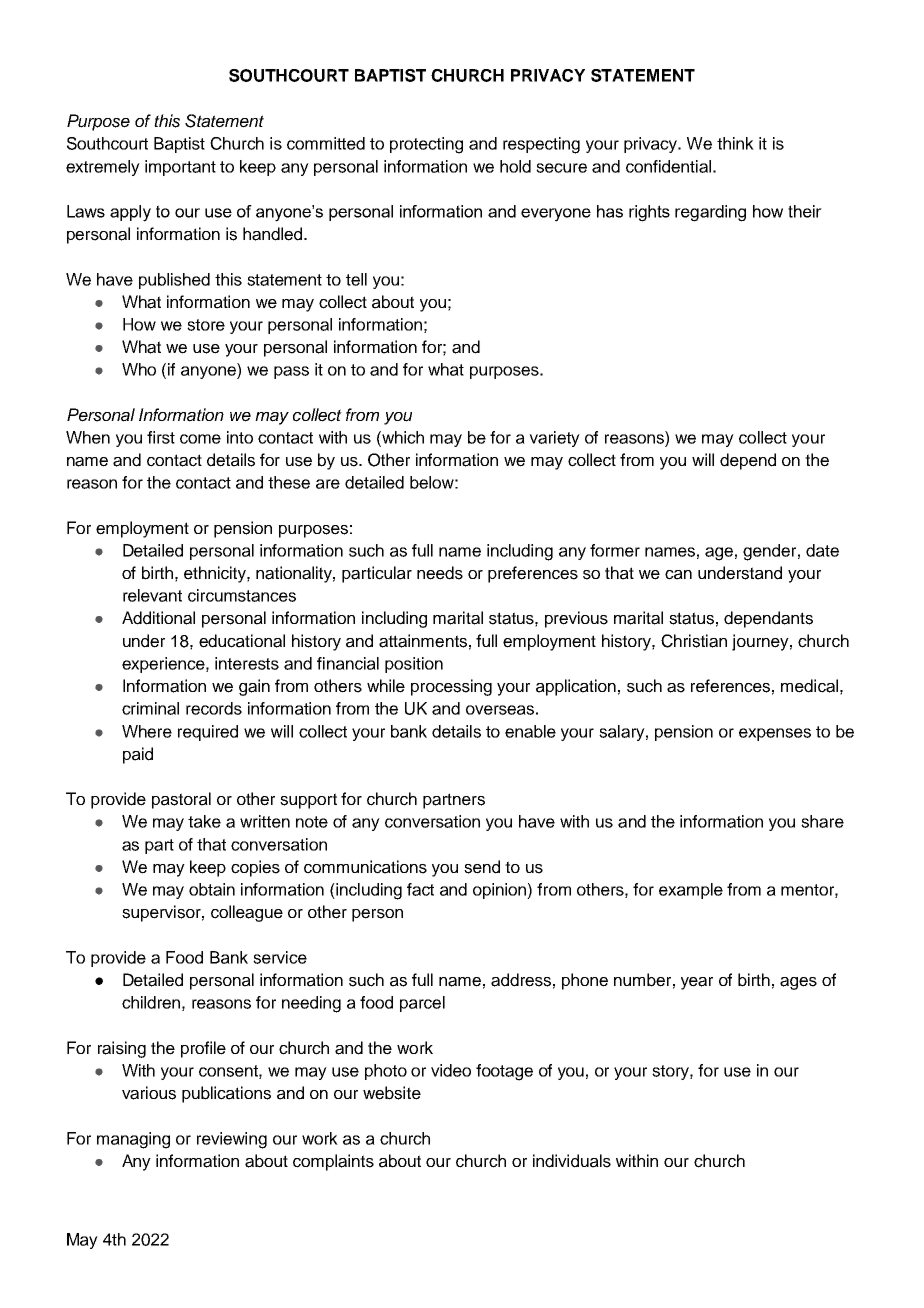  What do you see at coordinates (158, 618) in the page?
I see `Additional` at bounding box center [158, 618].
